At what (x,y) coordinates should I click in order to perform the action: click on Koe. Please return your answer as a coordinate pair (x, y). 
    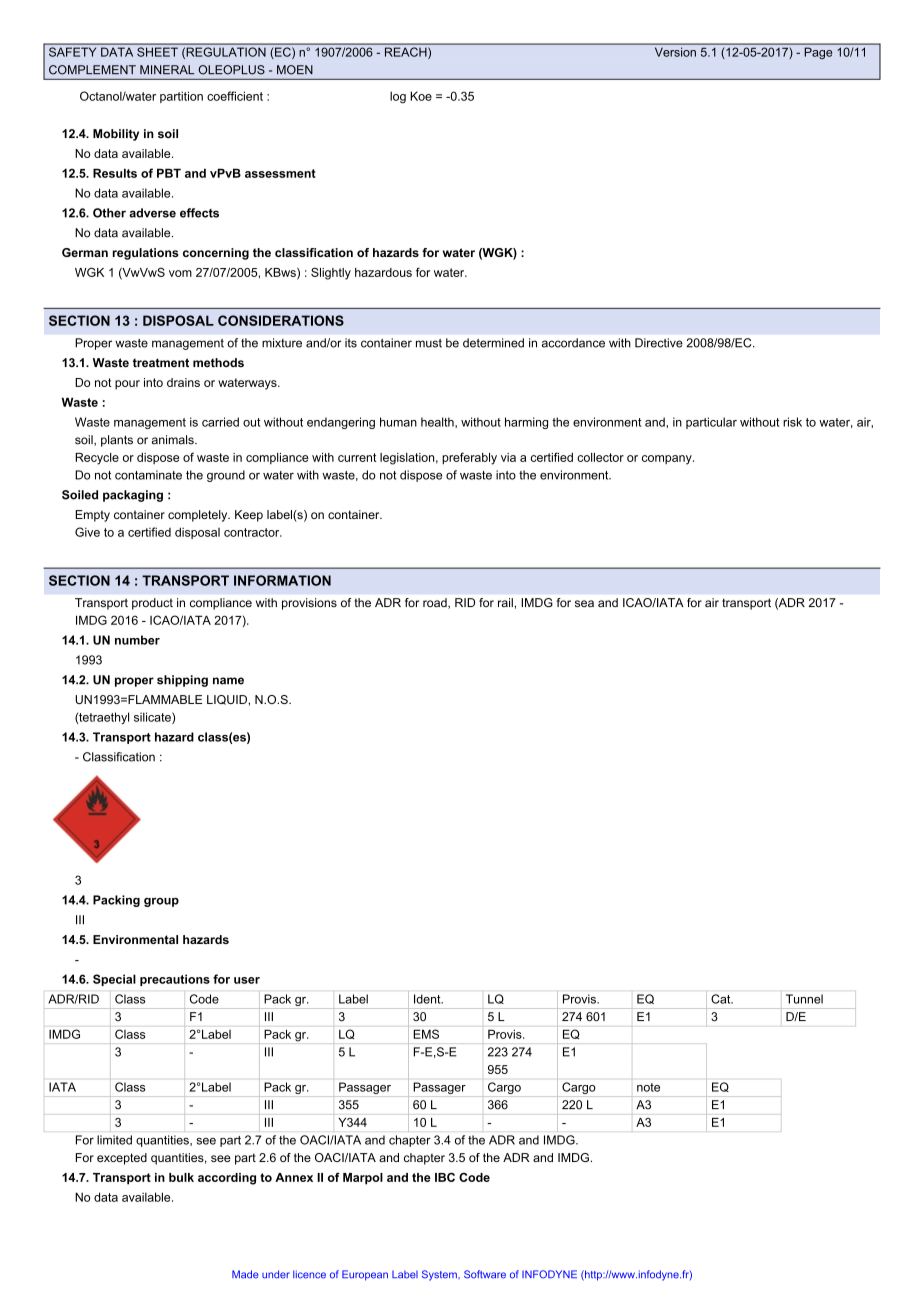
    Looking at the image, I should click on (421, 96).
